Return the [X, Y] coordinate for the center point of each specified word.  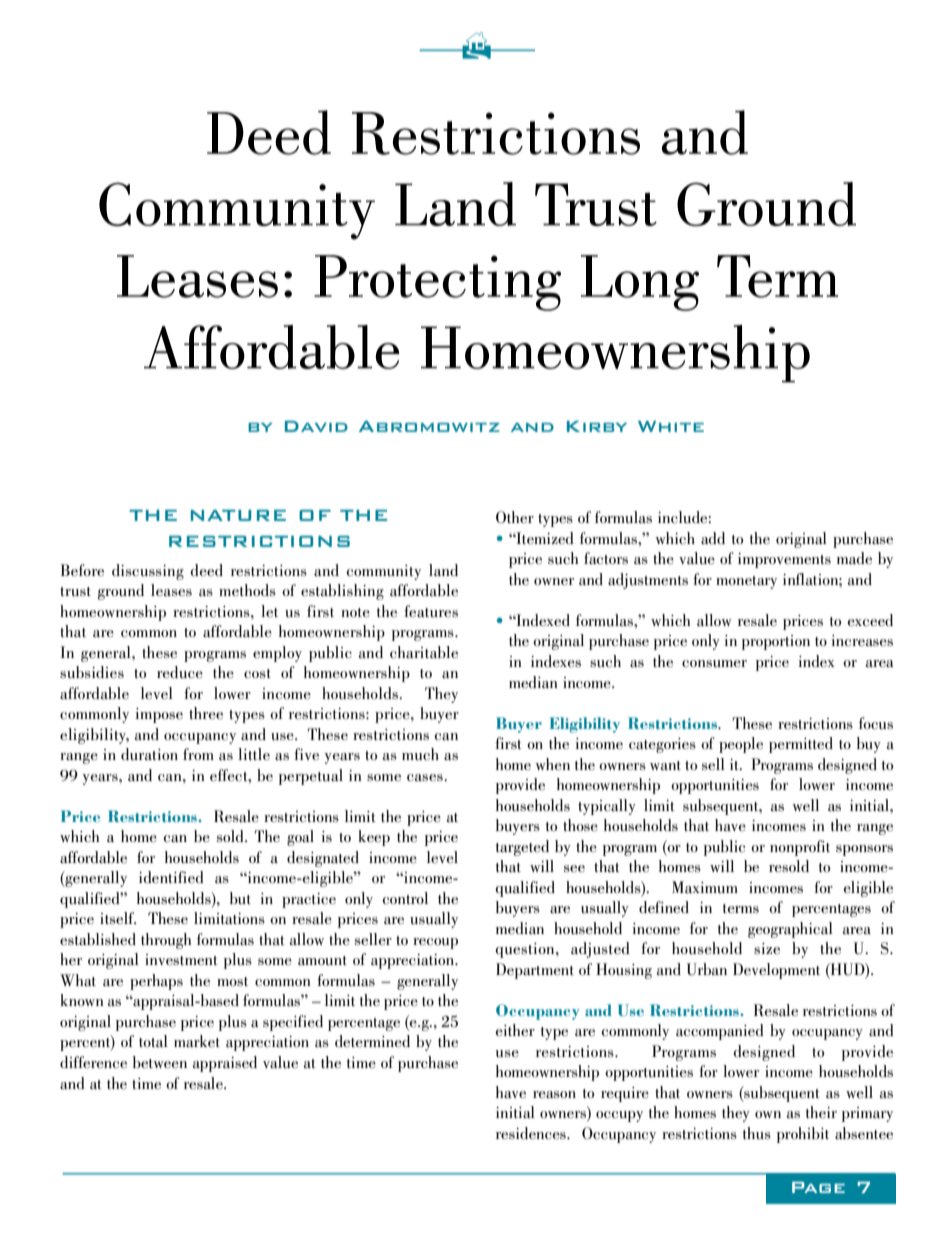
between [160, 1062]
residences [532, 1133]
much [420, 754]
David [316, 426]
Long [640, 283]
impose [159, 715]
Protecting [437, 283]
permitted [801, 745]
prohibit [803, 1135]
